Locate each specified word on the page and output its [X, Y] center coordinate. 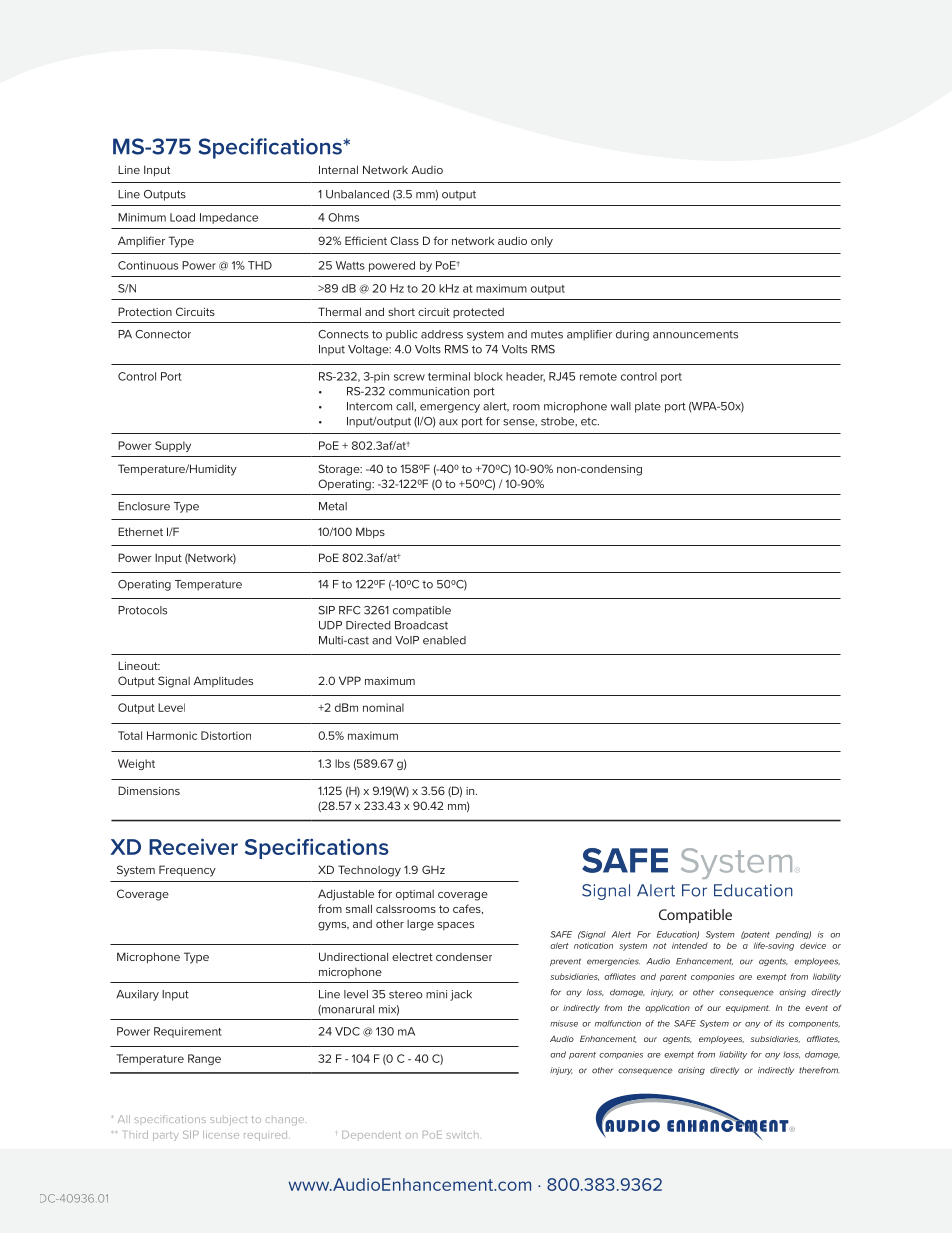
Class [404, 240]
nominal [383, 707]
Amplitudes [223, 681]
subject [228, 1119]
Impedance [229, 218]
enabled [444, 640]
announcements [695, 334]
